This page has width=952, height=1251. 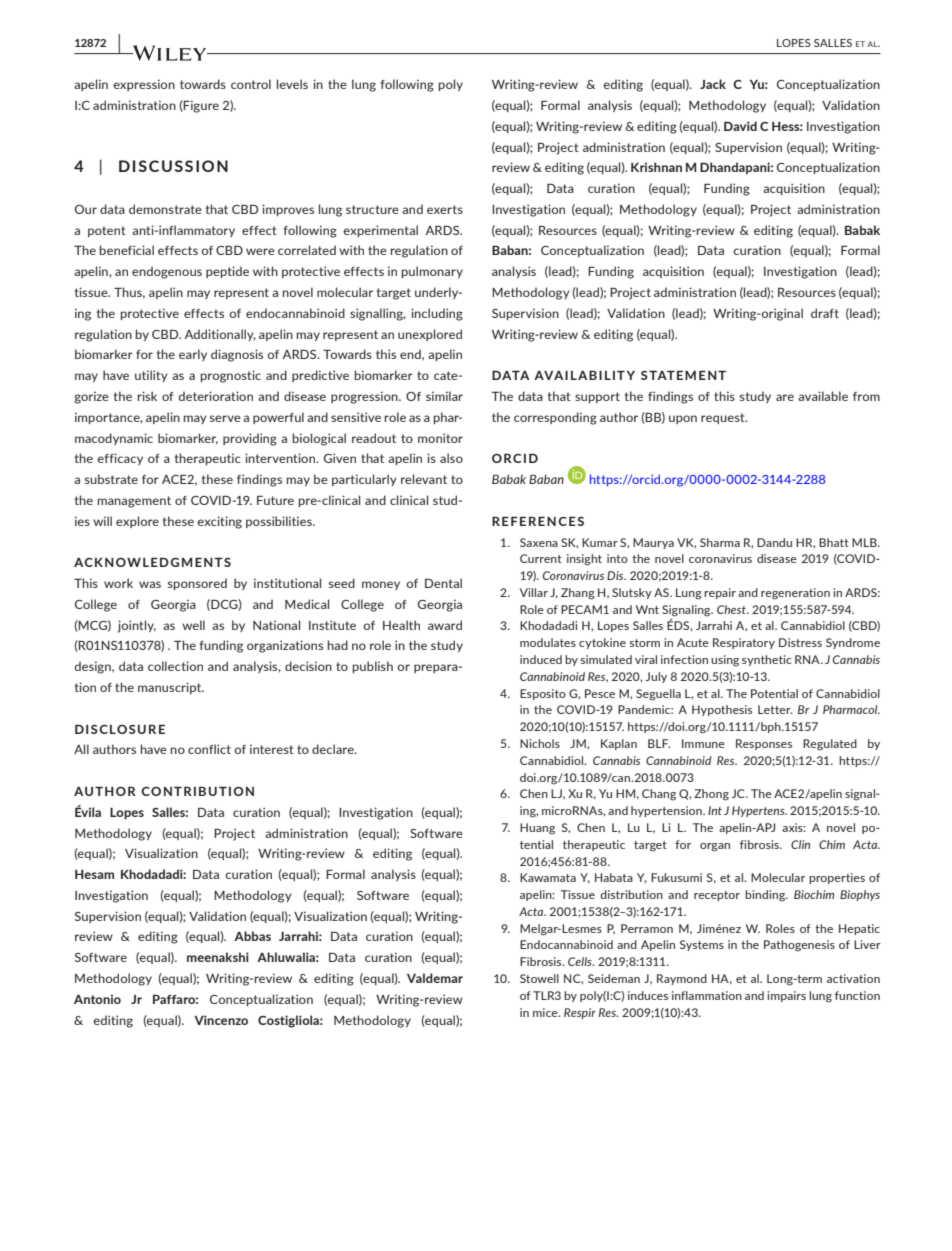 What do you see at coordinates (435, 978) in the page?
I see `Valdemar` at bounding box center [435, 978].
